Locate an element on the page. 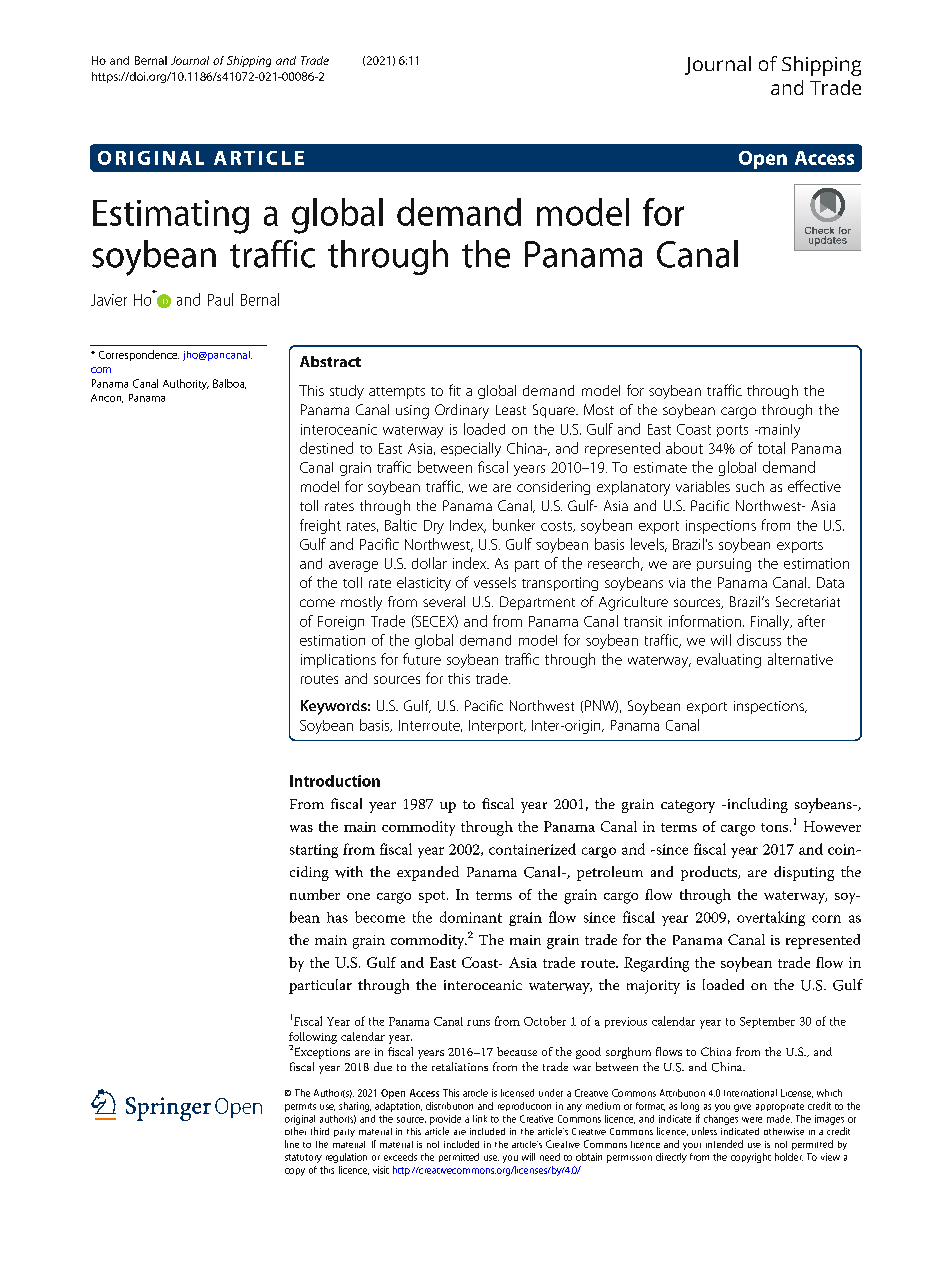 The height and width of the image is (1270, 952). fit is located at coordinates (455, 390).
